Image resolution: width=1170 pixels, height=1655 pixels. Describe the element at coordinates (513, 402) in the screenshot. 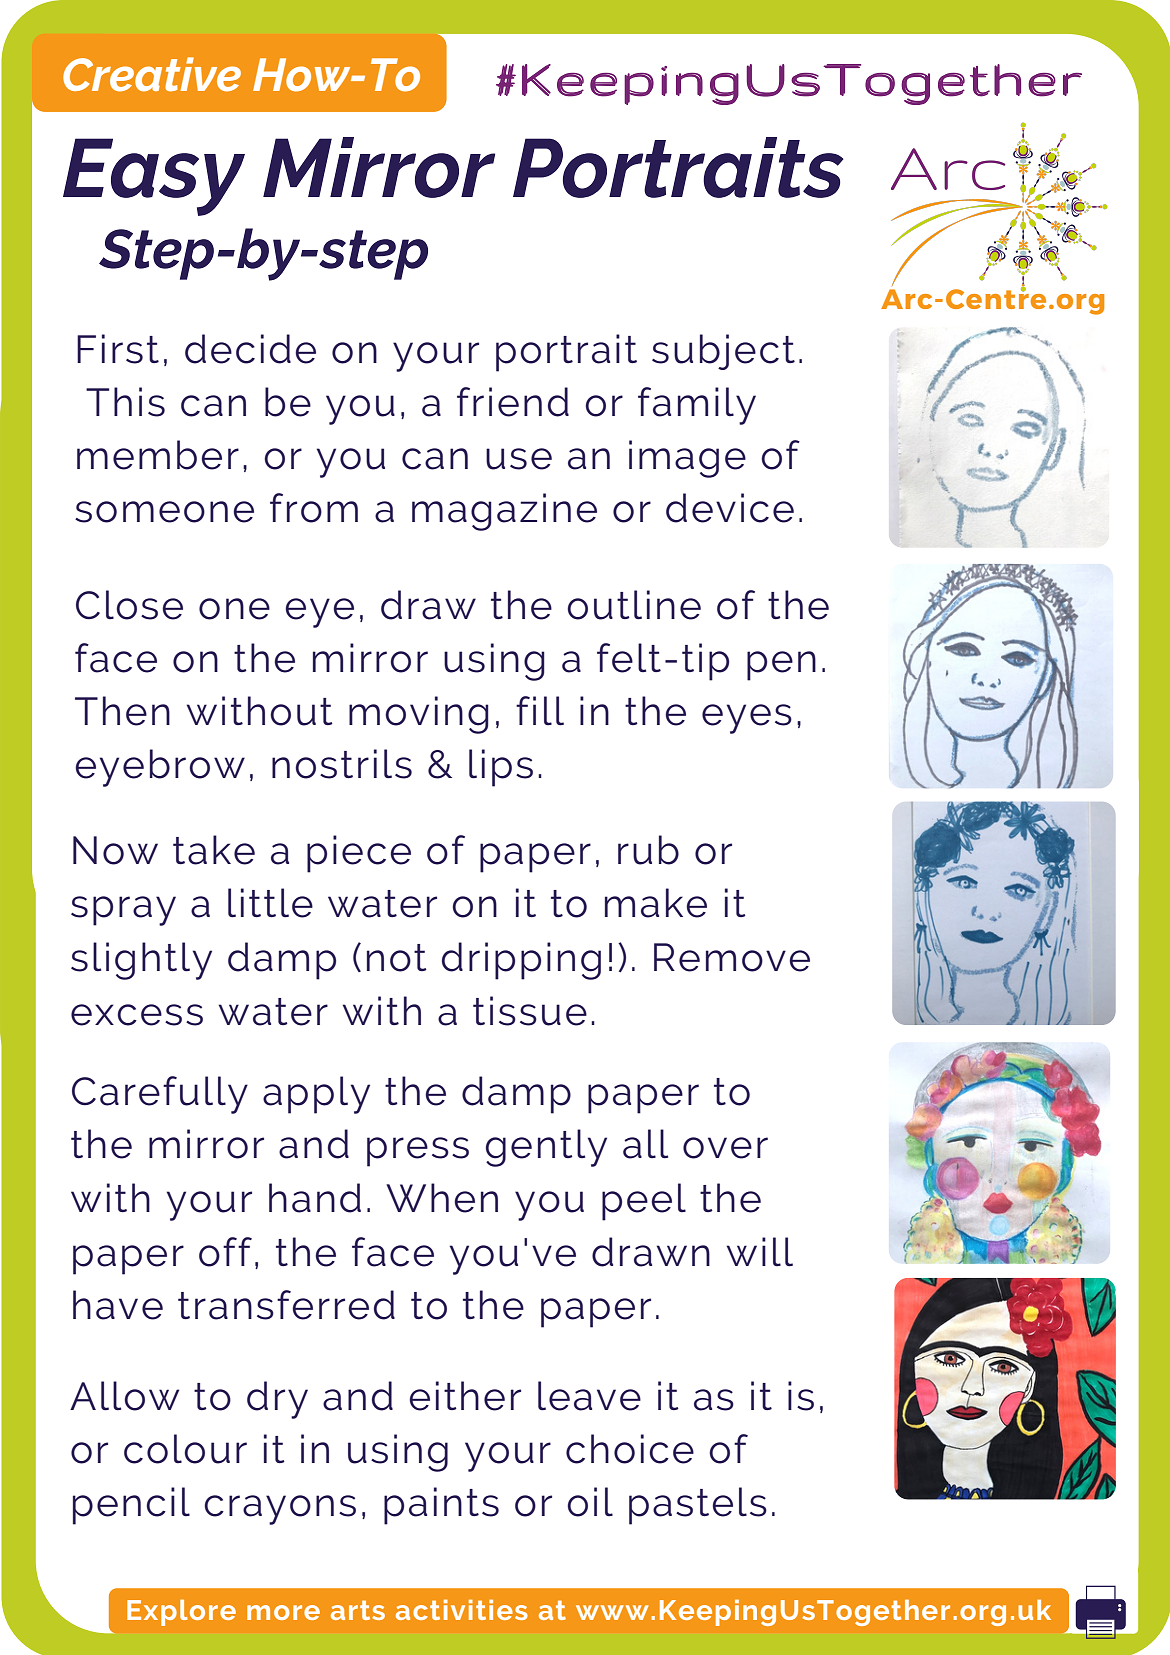

I see `friend` at that location.
